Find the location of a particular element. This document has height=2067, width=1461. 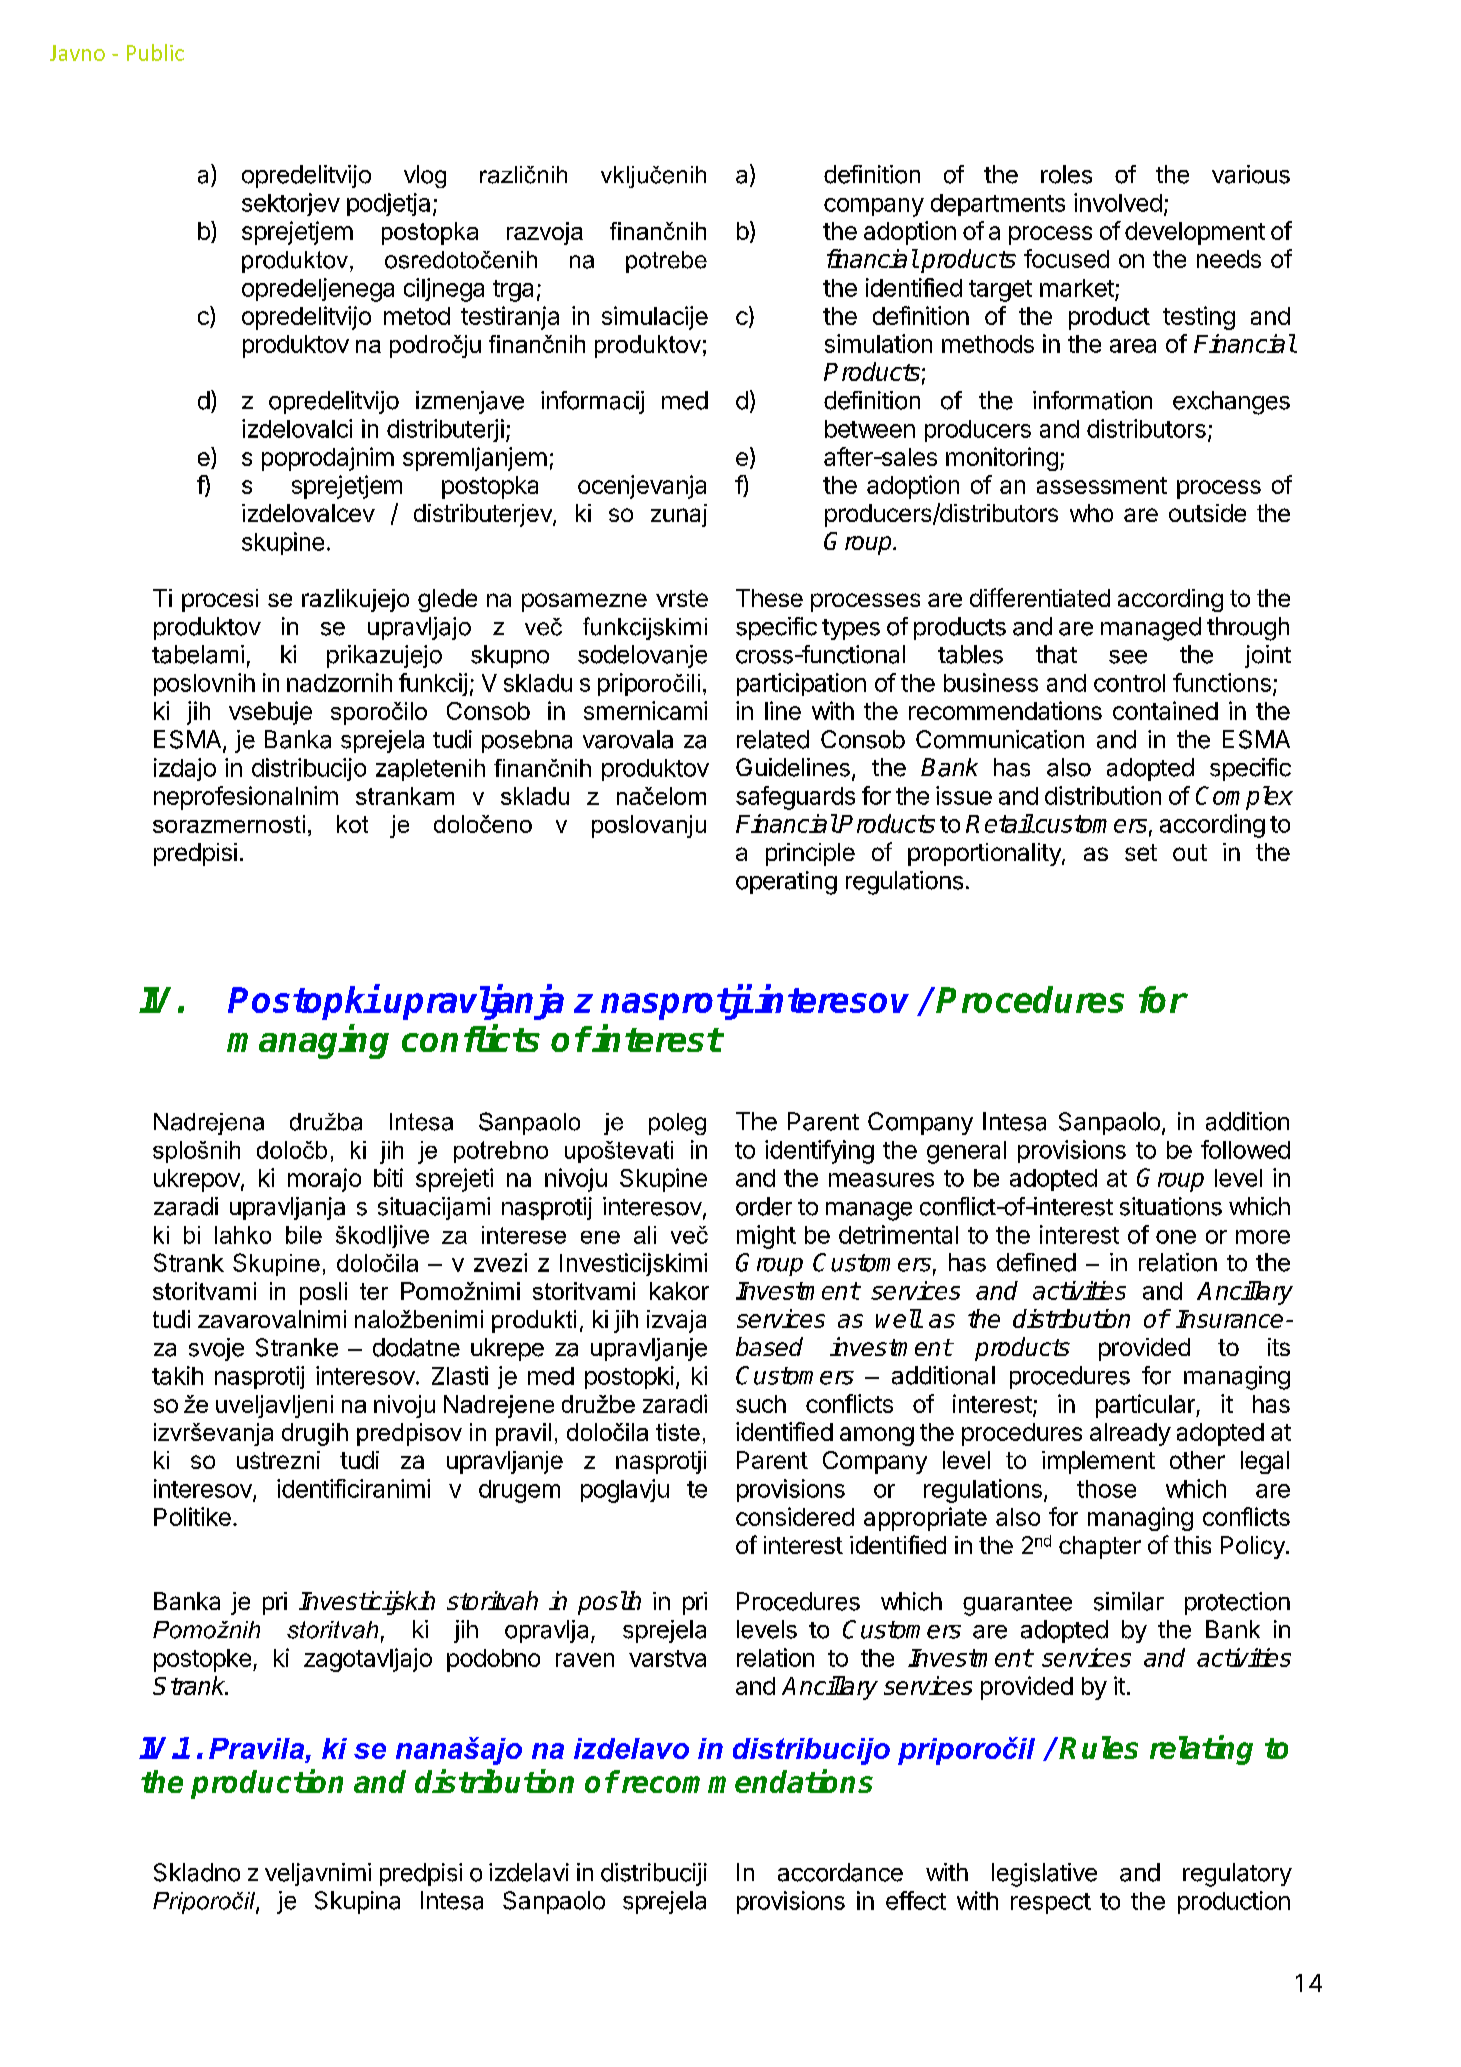

accordance is located at coordinates (840, 1872).
